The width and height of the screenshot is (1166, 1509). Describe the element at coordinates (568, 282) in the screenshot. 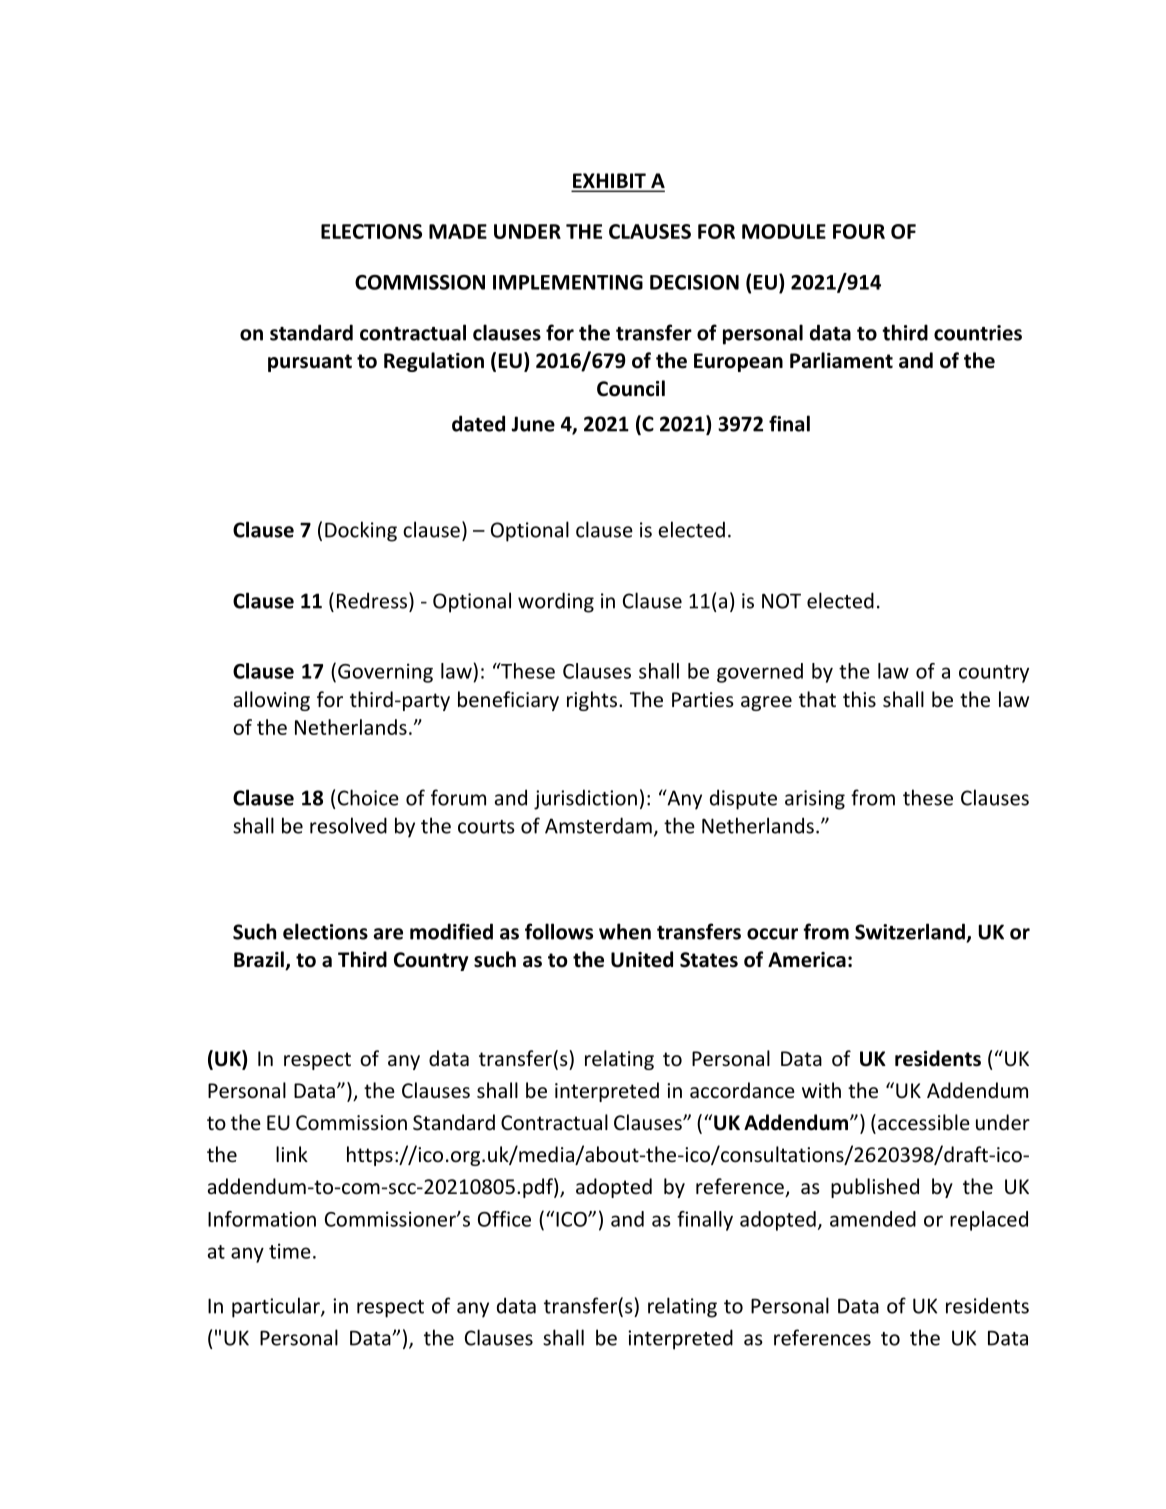

I see `IMPLEMENTING` at that location.
